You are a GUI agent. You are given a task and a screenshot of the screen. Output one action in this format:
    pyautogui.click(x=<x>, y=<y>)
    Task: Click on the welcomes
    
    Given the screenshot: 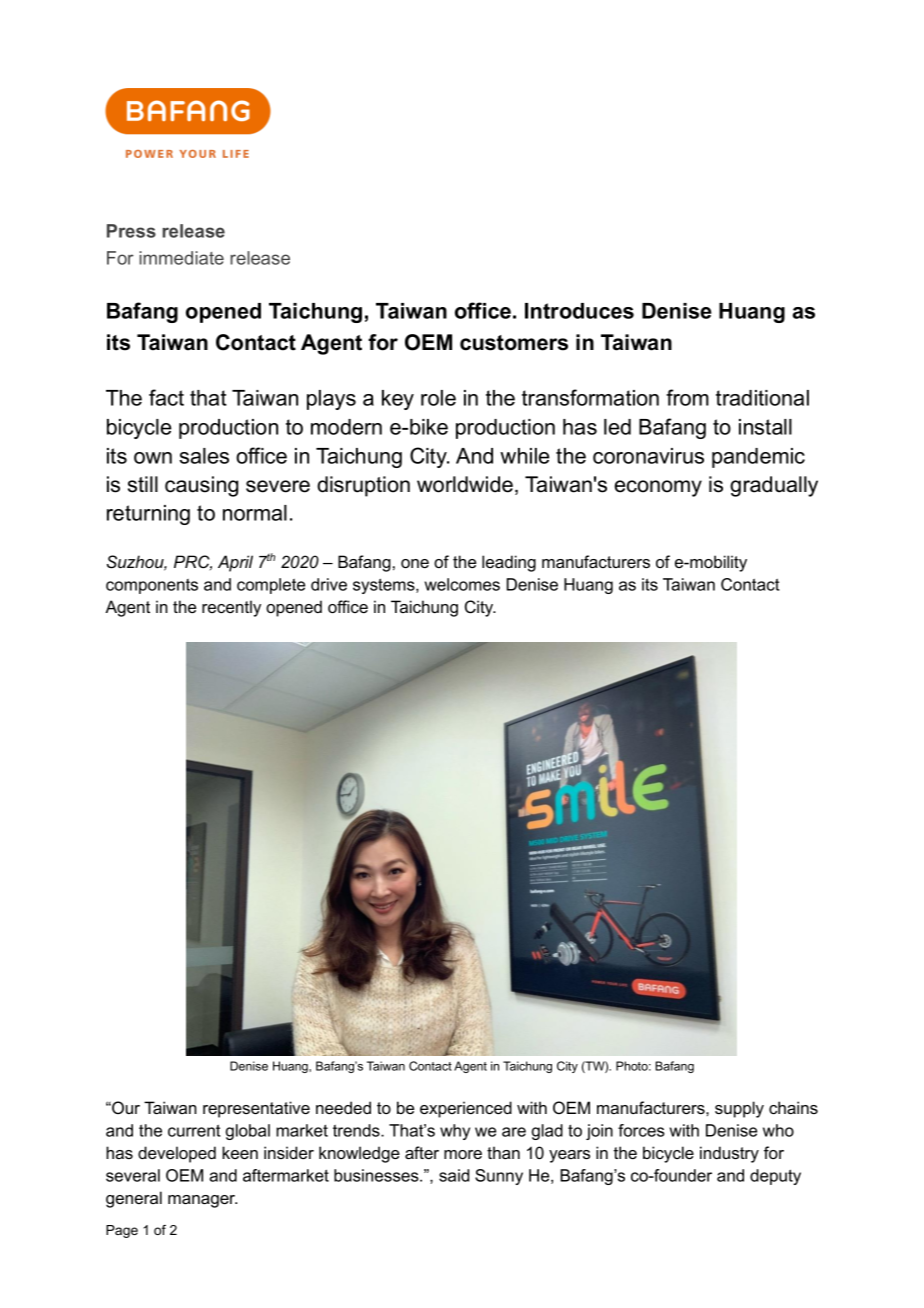 What is the action you would take?
    pyautogui.click(x=462, y=584)
